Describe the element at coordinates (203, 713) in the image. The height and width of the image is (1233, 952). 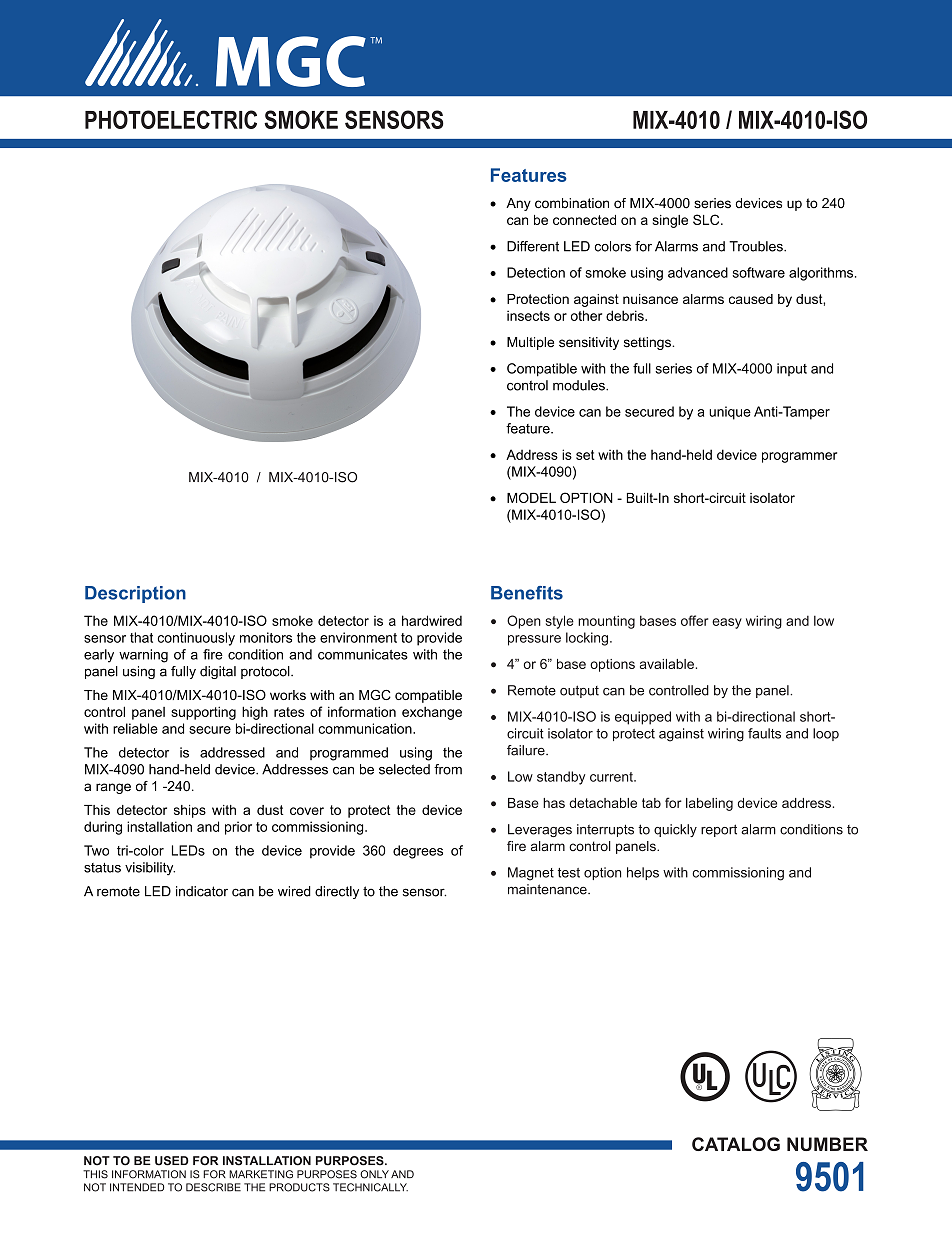
I see `supporting` at that location.
